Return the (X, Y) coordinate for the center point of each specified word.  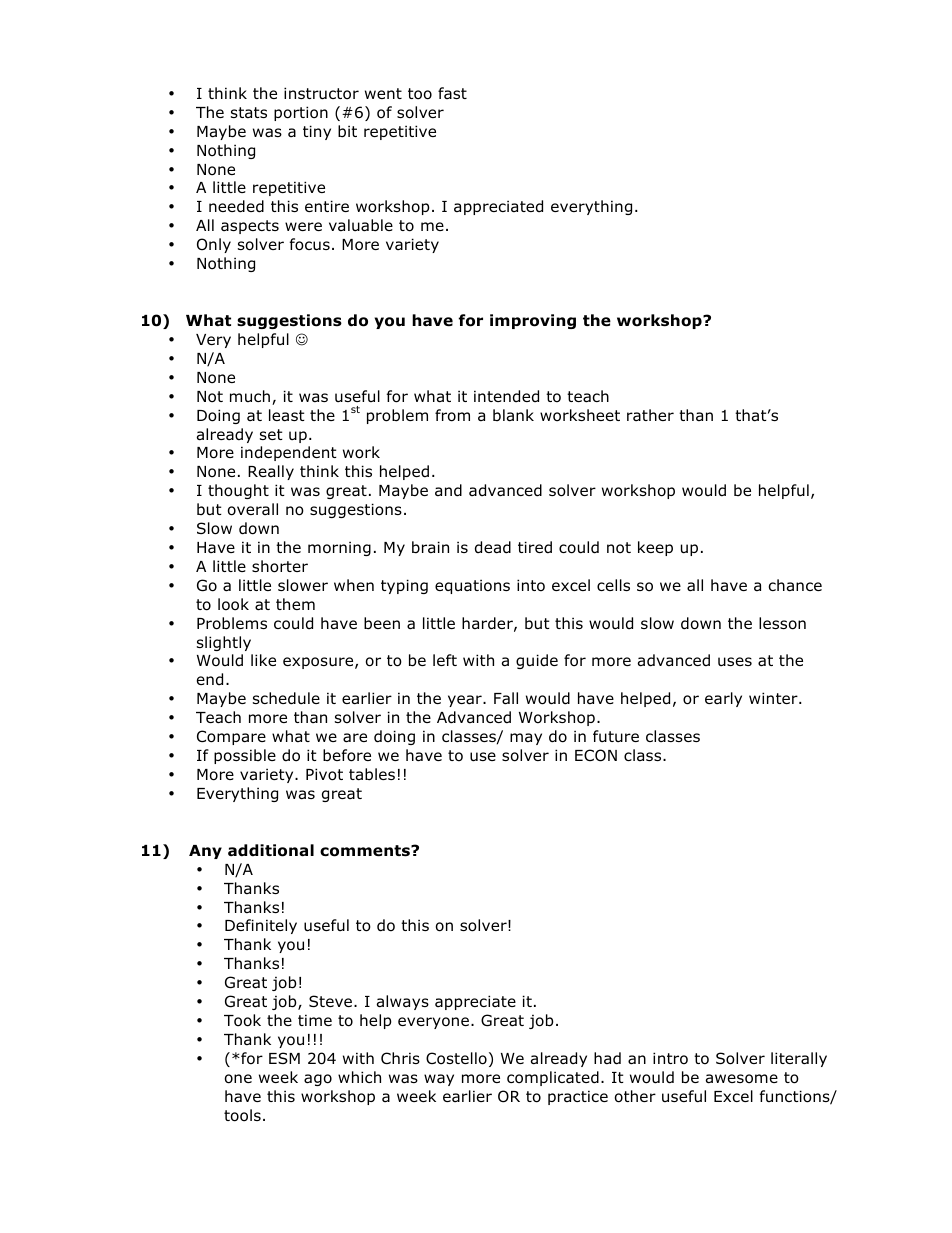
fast (452, 93)
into (531, 585)
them (295, 604)
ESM (284, 1058)
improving (533, 321)
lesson (782, 623)
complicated (553, 1078)
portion (301, 113)
